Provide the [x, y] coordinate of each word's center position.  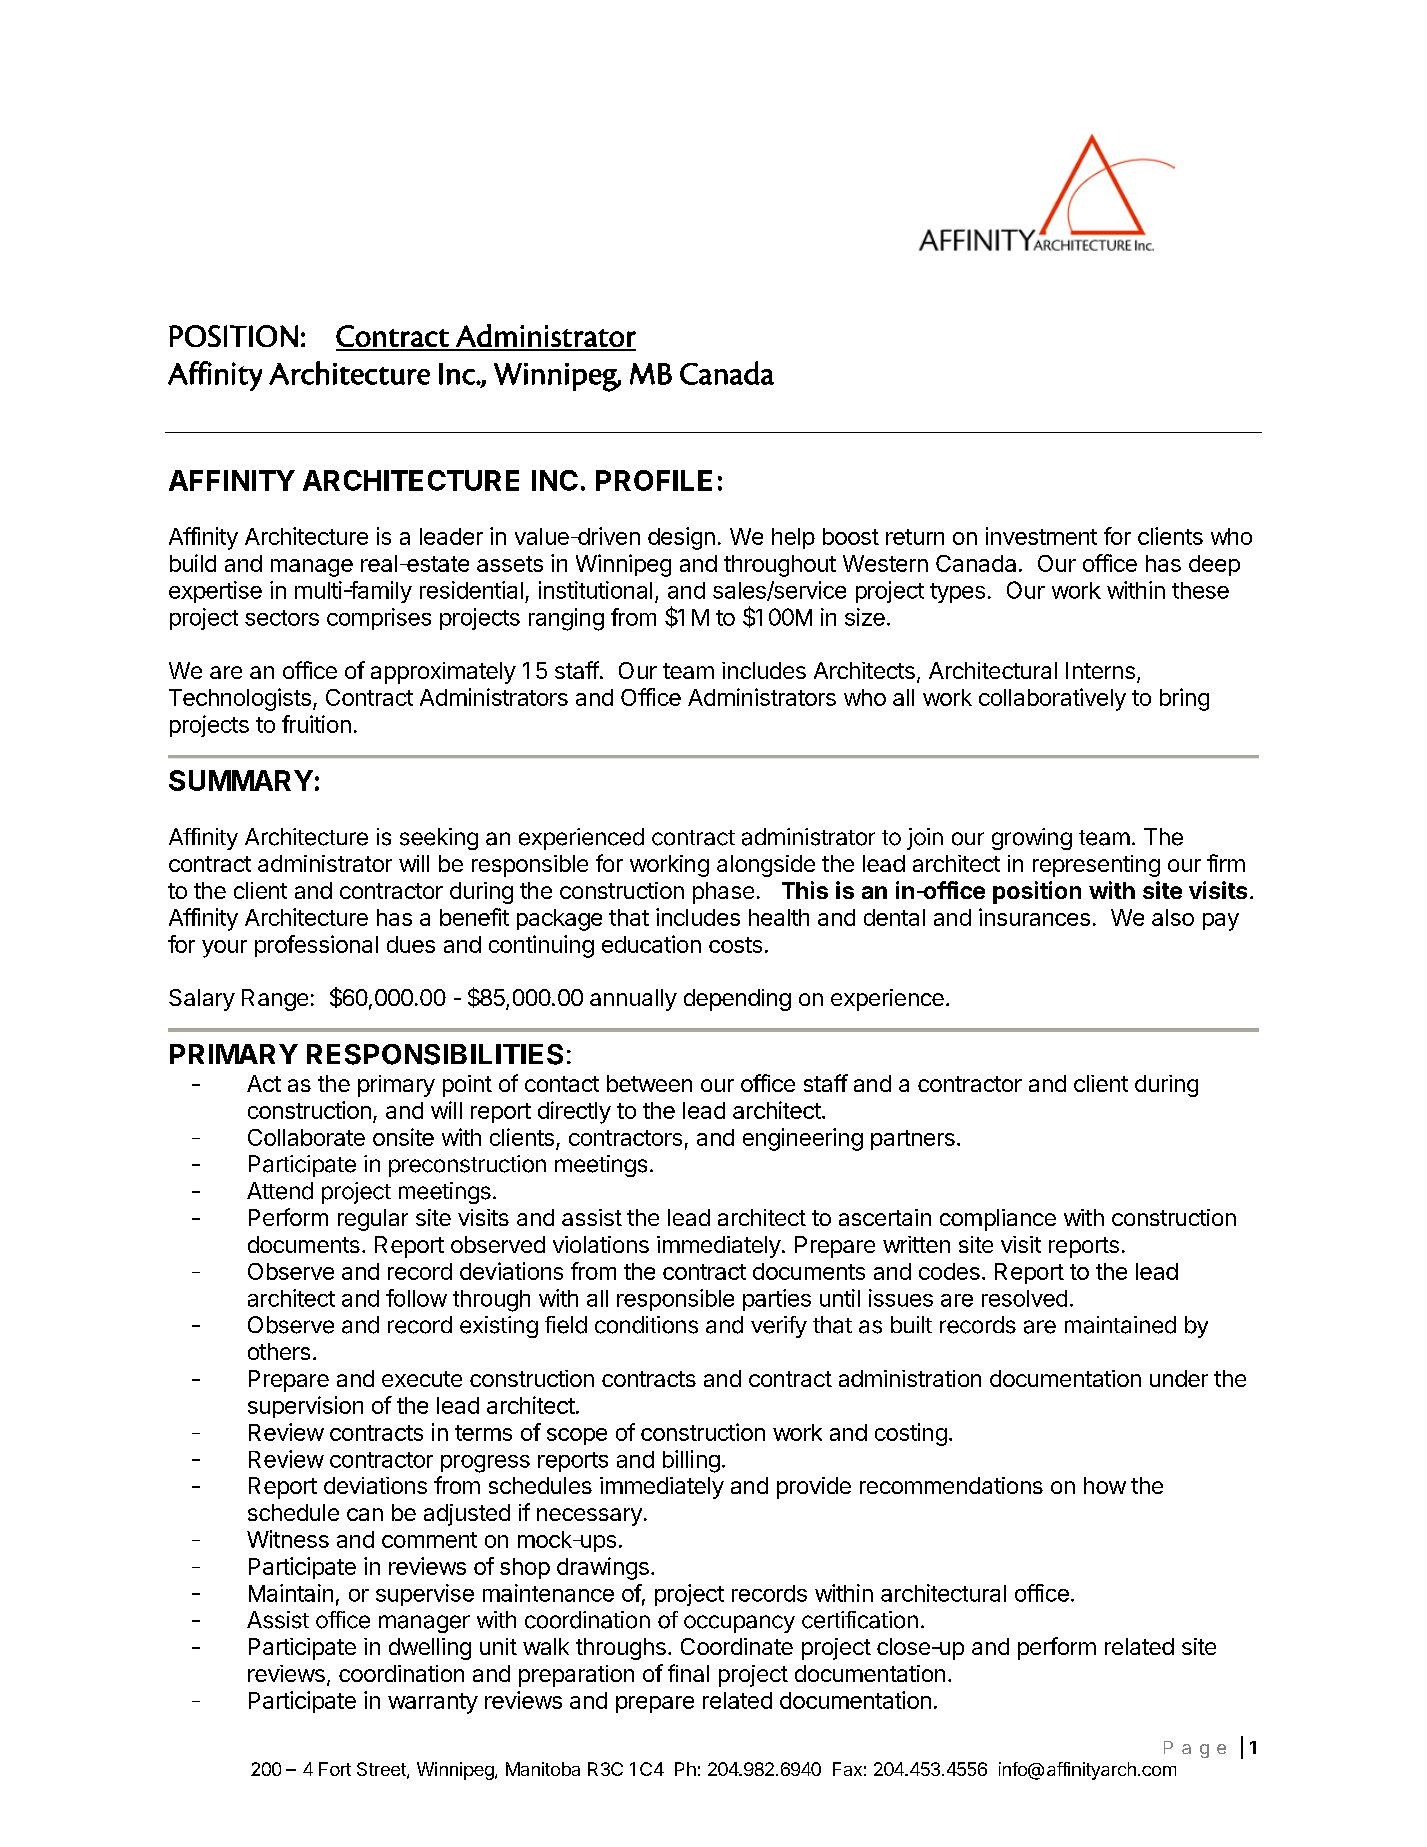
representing [1096, 866]
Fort [335, 1769]
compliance [998, 1220]
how [1105, 1485]
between [649, 1083]
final [688, 1673]
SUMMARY [241, 780]
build [193, 563]
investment [1041, 536]
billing [691, 1461]
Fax [847, 1769]
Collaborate [306, 1137]
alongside [766, 866]
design [681, 538]
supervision [305, 1407]
